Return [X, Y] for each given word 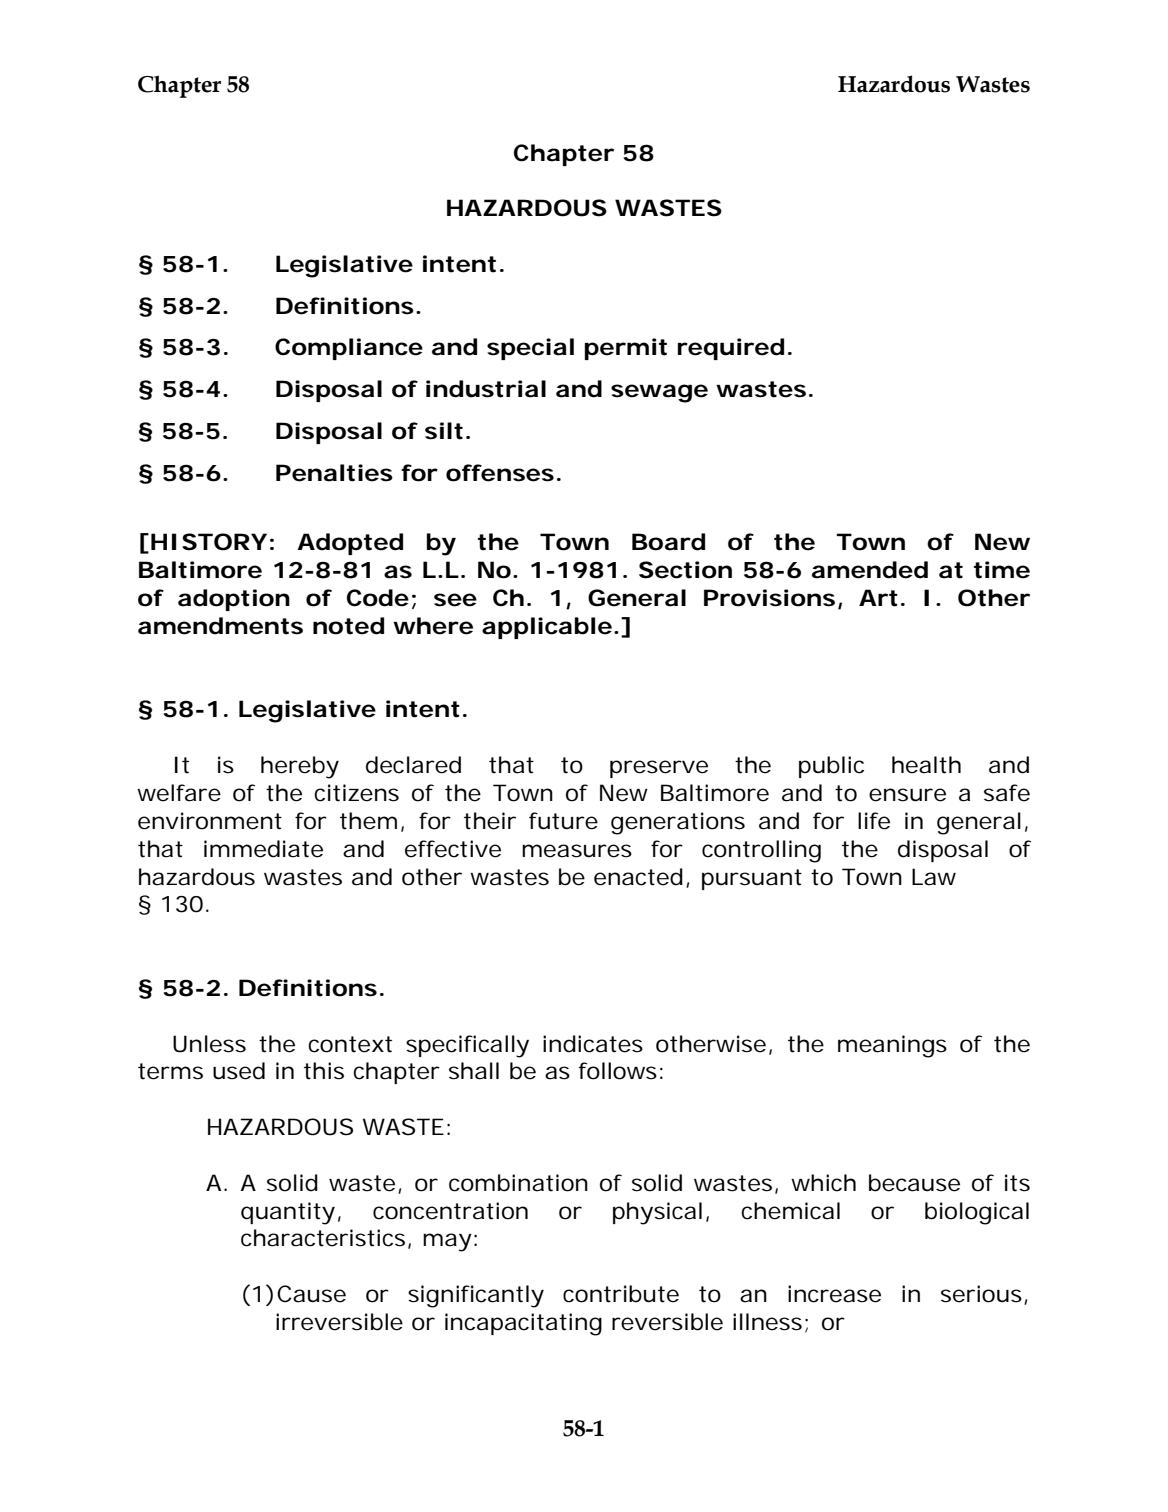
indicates [593, 1044]
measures [577, 851]
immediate [263, 849]
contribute [621, 1294]
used [239, 1071]
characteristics [323, 1238]
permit [626, 349]
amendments [220, 626]
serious [981, 1294]
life [874, 821]
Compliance [349, 349]
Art [878, 598]
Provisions [769, 598]
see [455, 600]
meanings [892, 1046]
